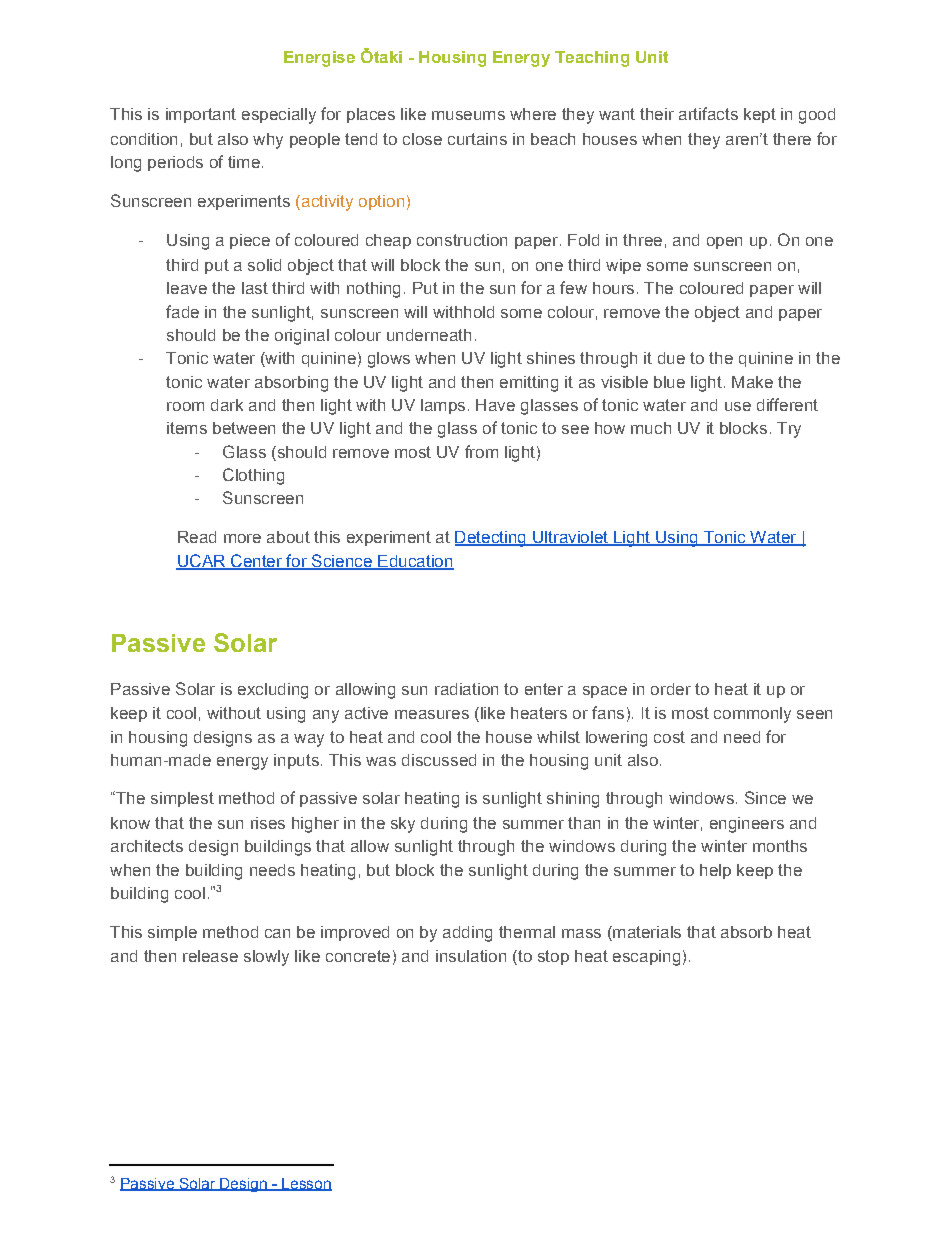  What do you see at coordinates (481, 451) in the document?
I see `from` at bounding box center [481, 451].
